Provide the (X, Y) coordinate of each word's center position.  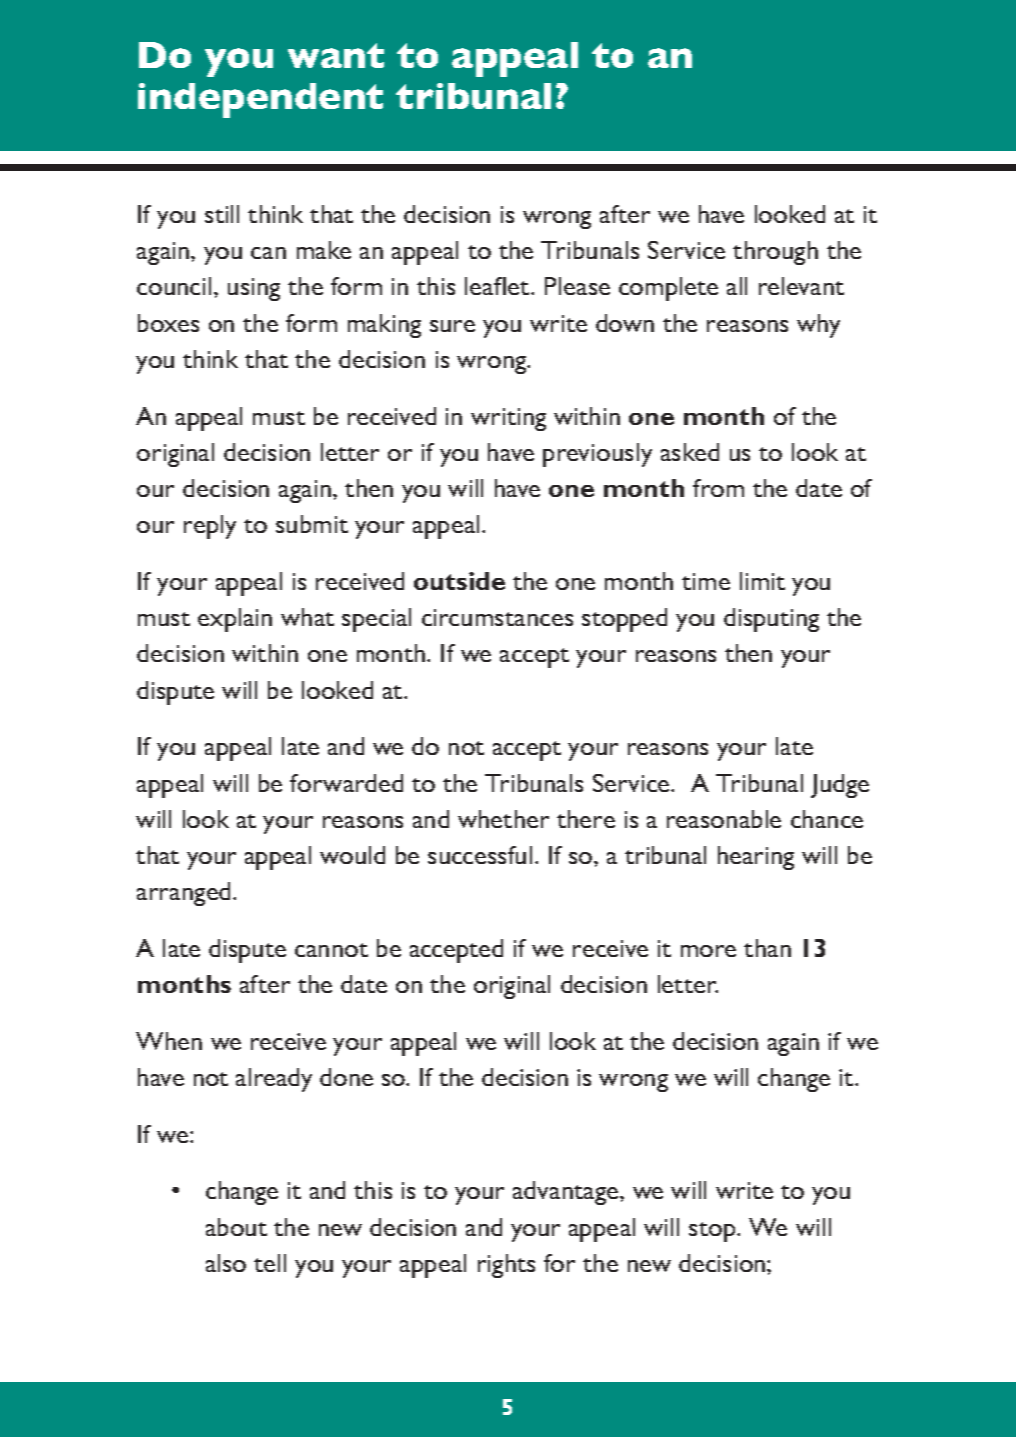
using (254, 289)
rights (506, 1266)
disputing (771, 620)
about (236, 1227)
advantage (567, 1193)
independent (260, 100)
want (336, 55)
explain (235, 620)
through (775, 253)
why (818, 326)
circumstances (497, 617)
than (767, 948)
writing (508, 419)
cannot (331, 950)
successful (480, 855)
